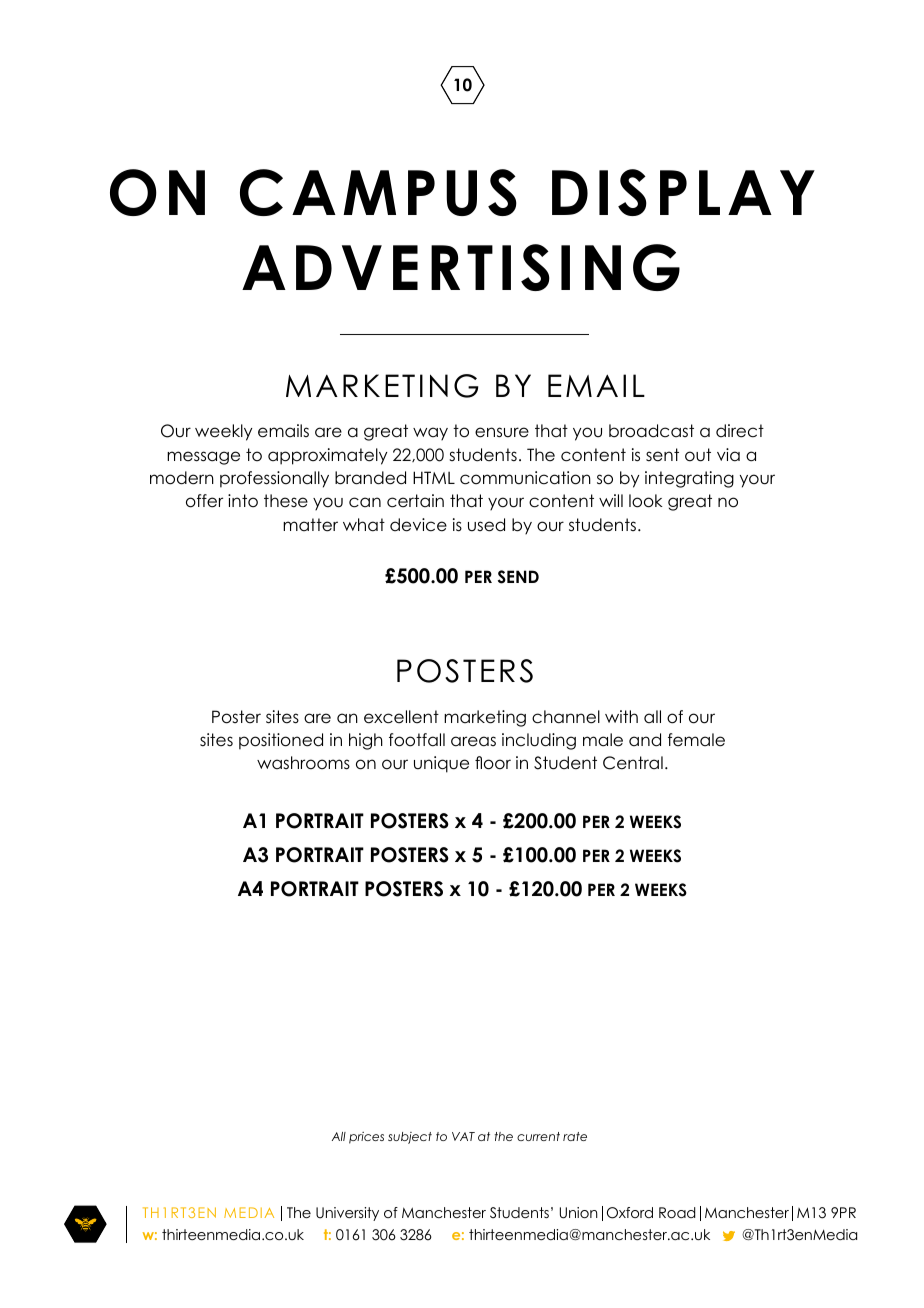 The image size is (924, 1308). What do you see at coordinates (633, 763) in the image?
I see `Central` at bounding box center [633, 763].
